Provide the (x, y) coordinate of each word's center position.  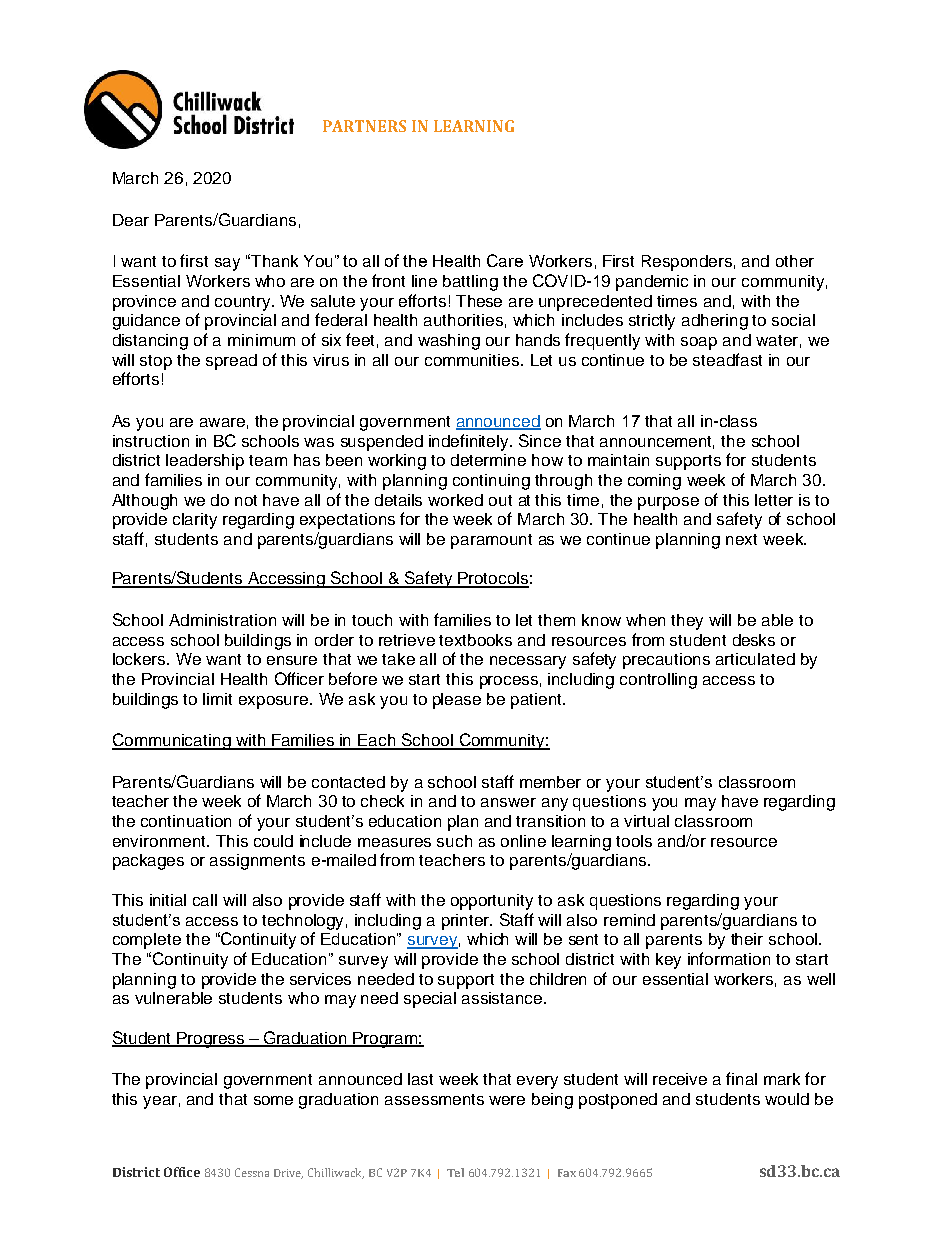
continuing (491, 482)
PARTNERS (364, 126)
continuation (186, 821)
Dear (131, 220)
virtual (646, 821)
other (795, 261)
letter (774, 500)
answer (508, 802)
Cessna (252, 1172)
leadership (205, 462)
